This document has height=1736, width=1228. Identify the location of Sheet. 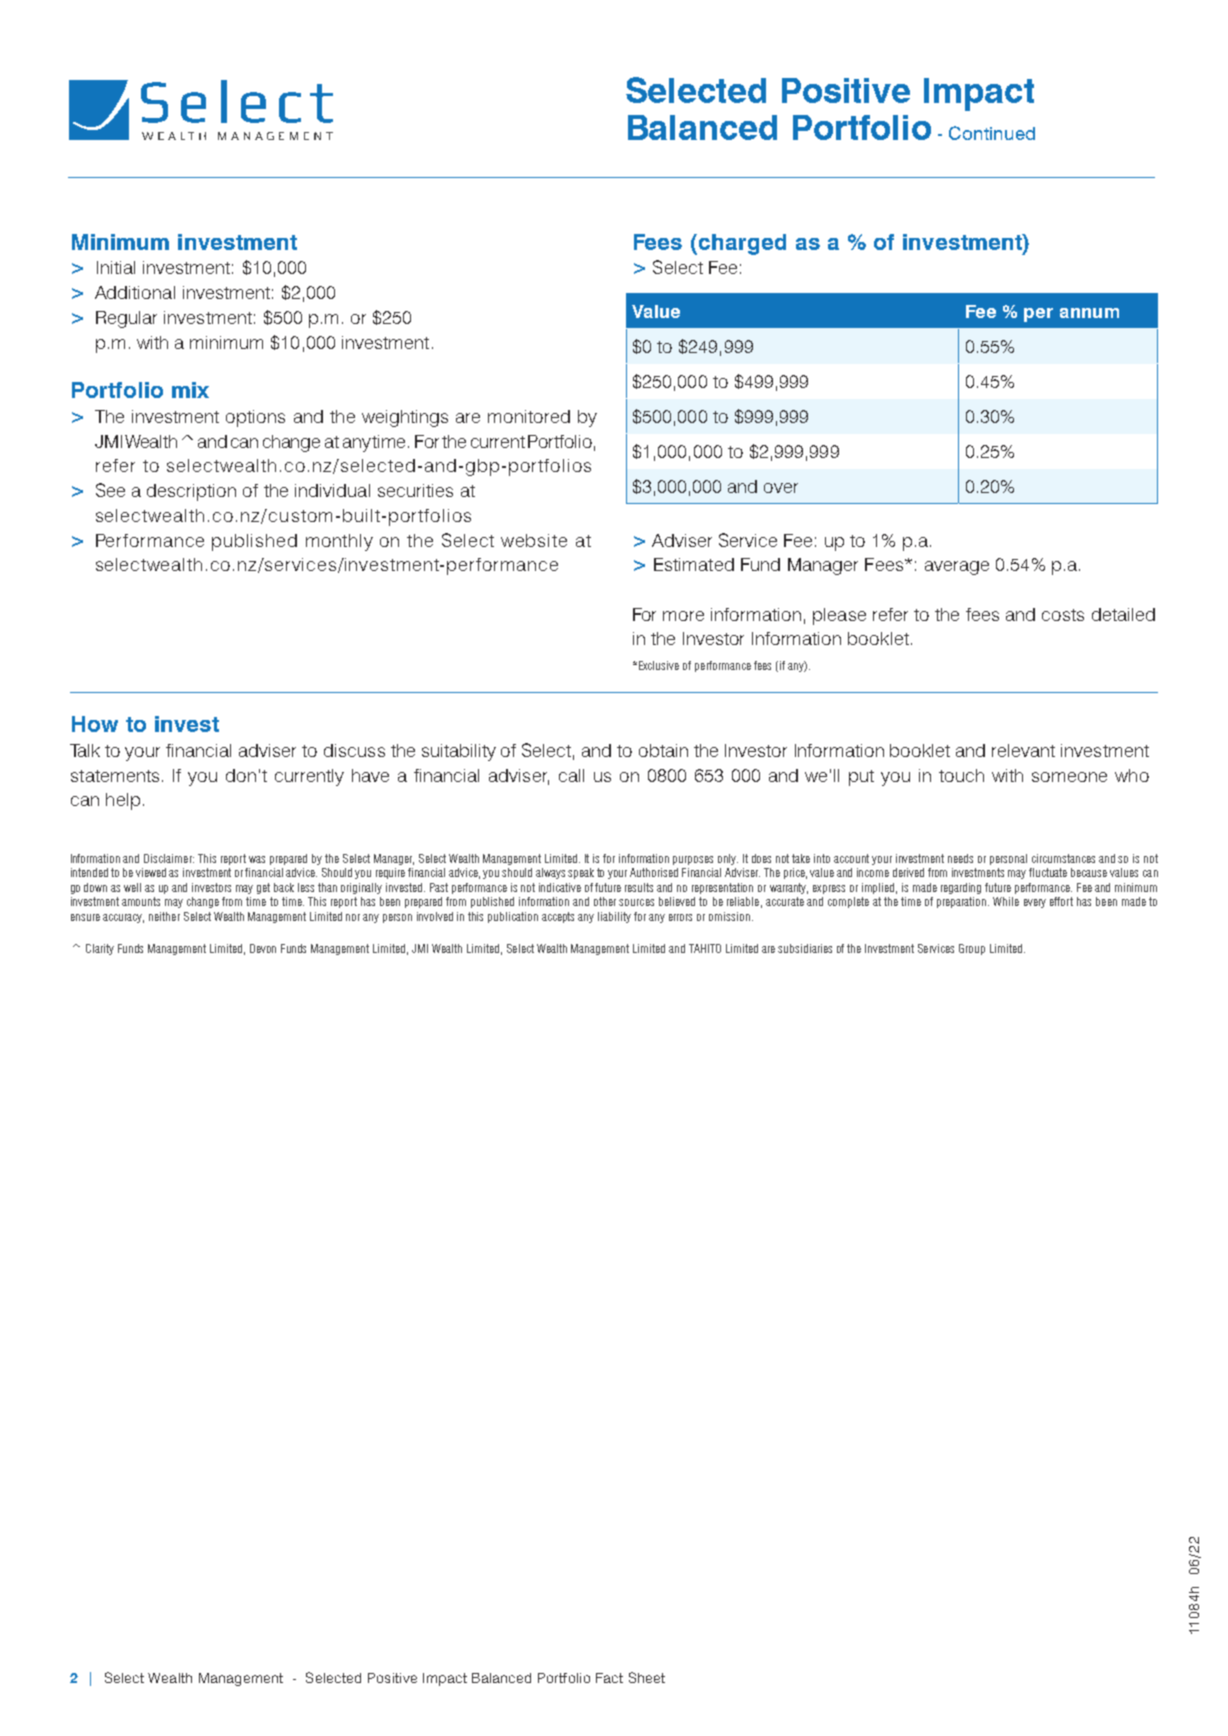
(647, 1677).
